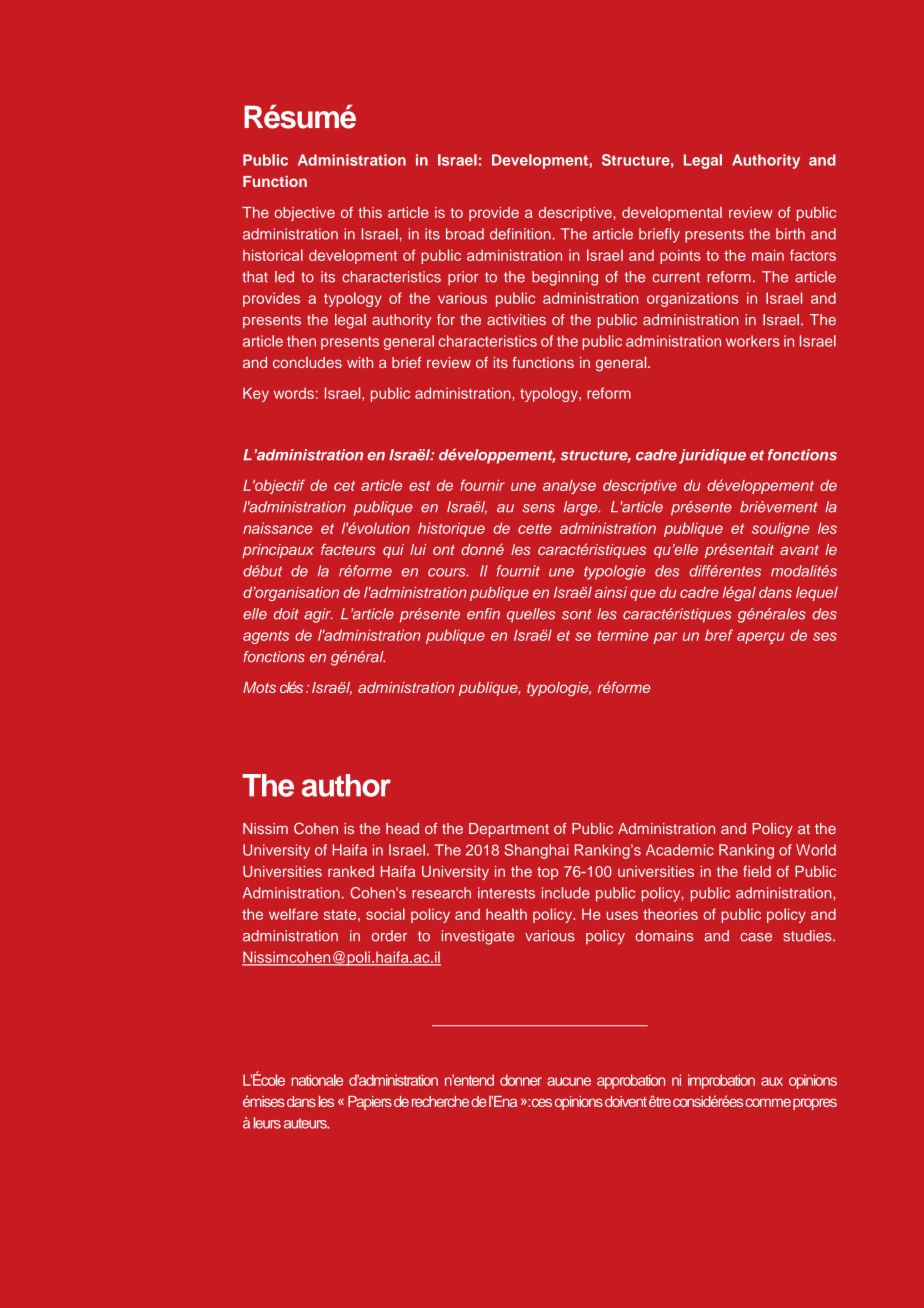 This image has width=924, height=1308. I want to click on nationale, so click(317, 1080).
